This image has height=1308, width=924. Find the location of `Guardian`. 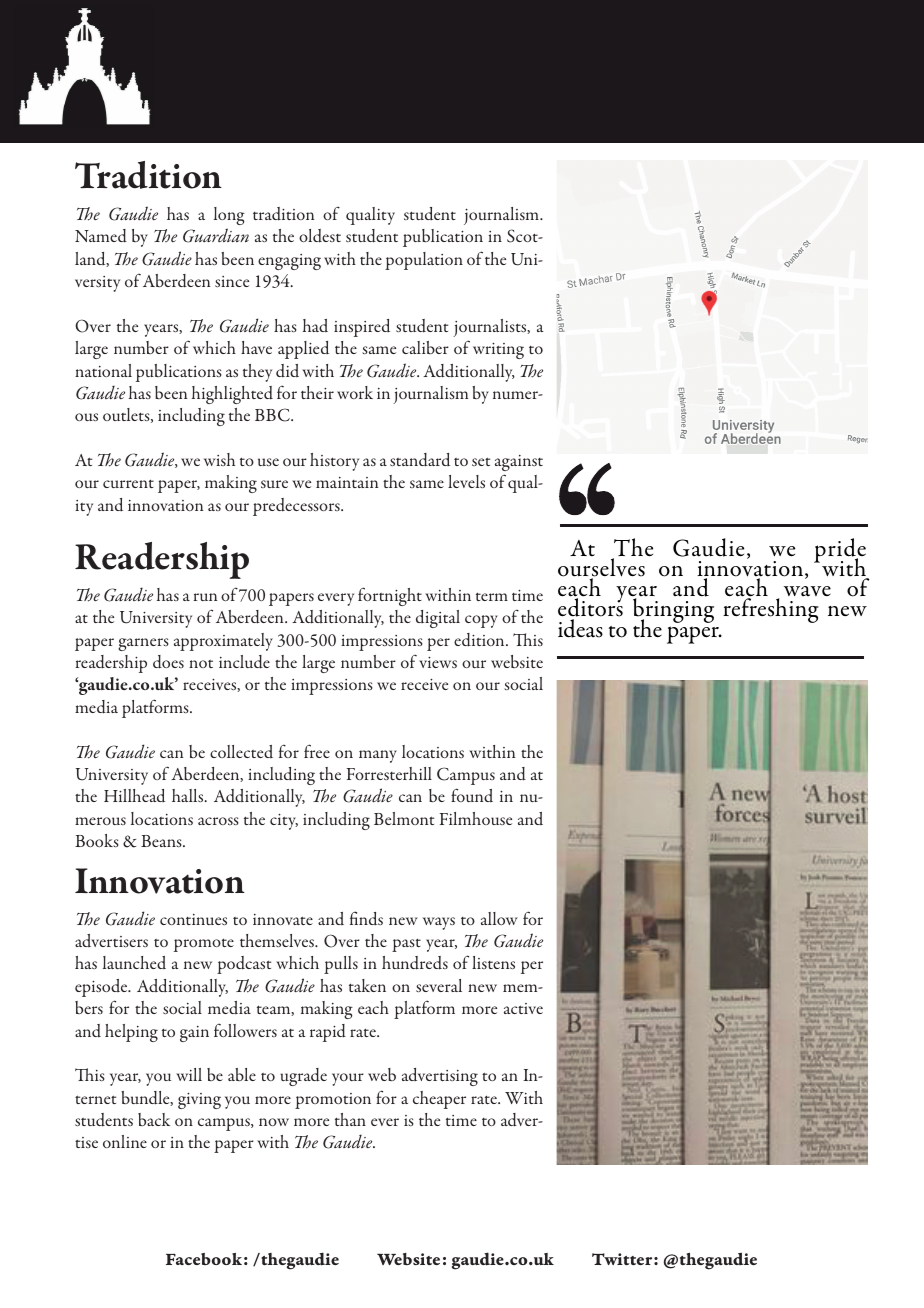

Guardian is located at coordinates (216, 235).
